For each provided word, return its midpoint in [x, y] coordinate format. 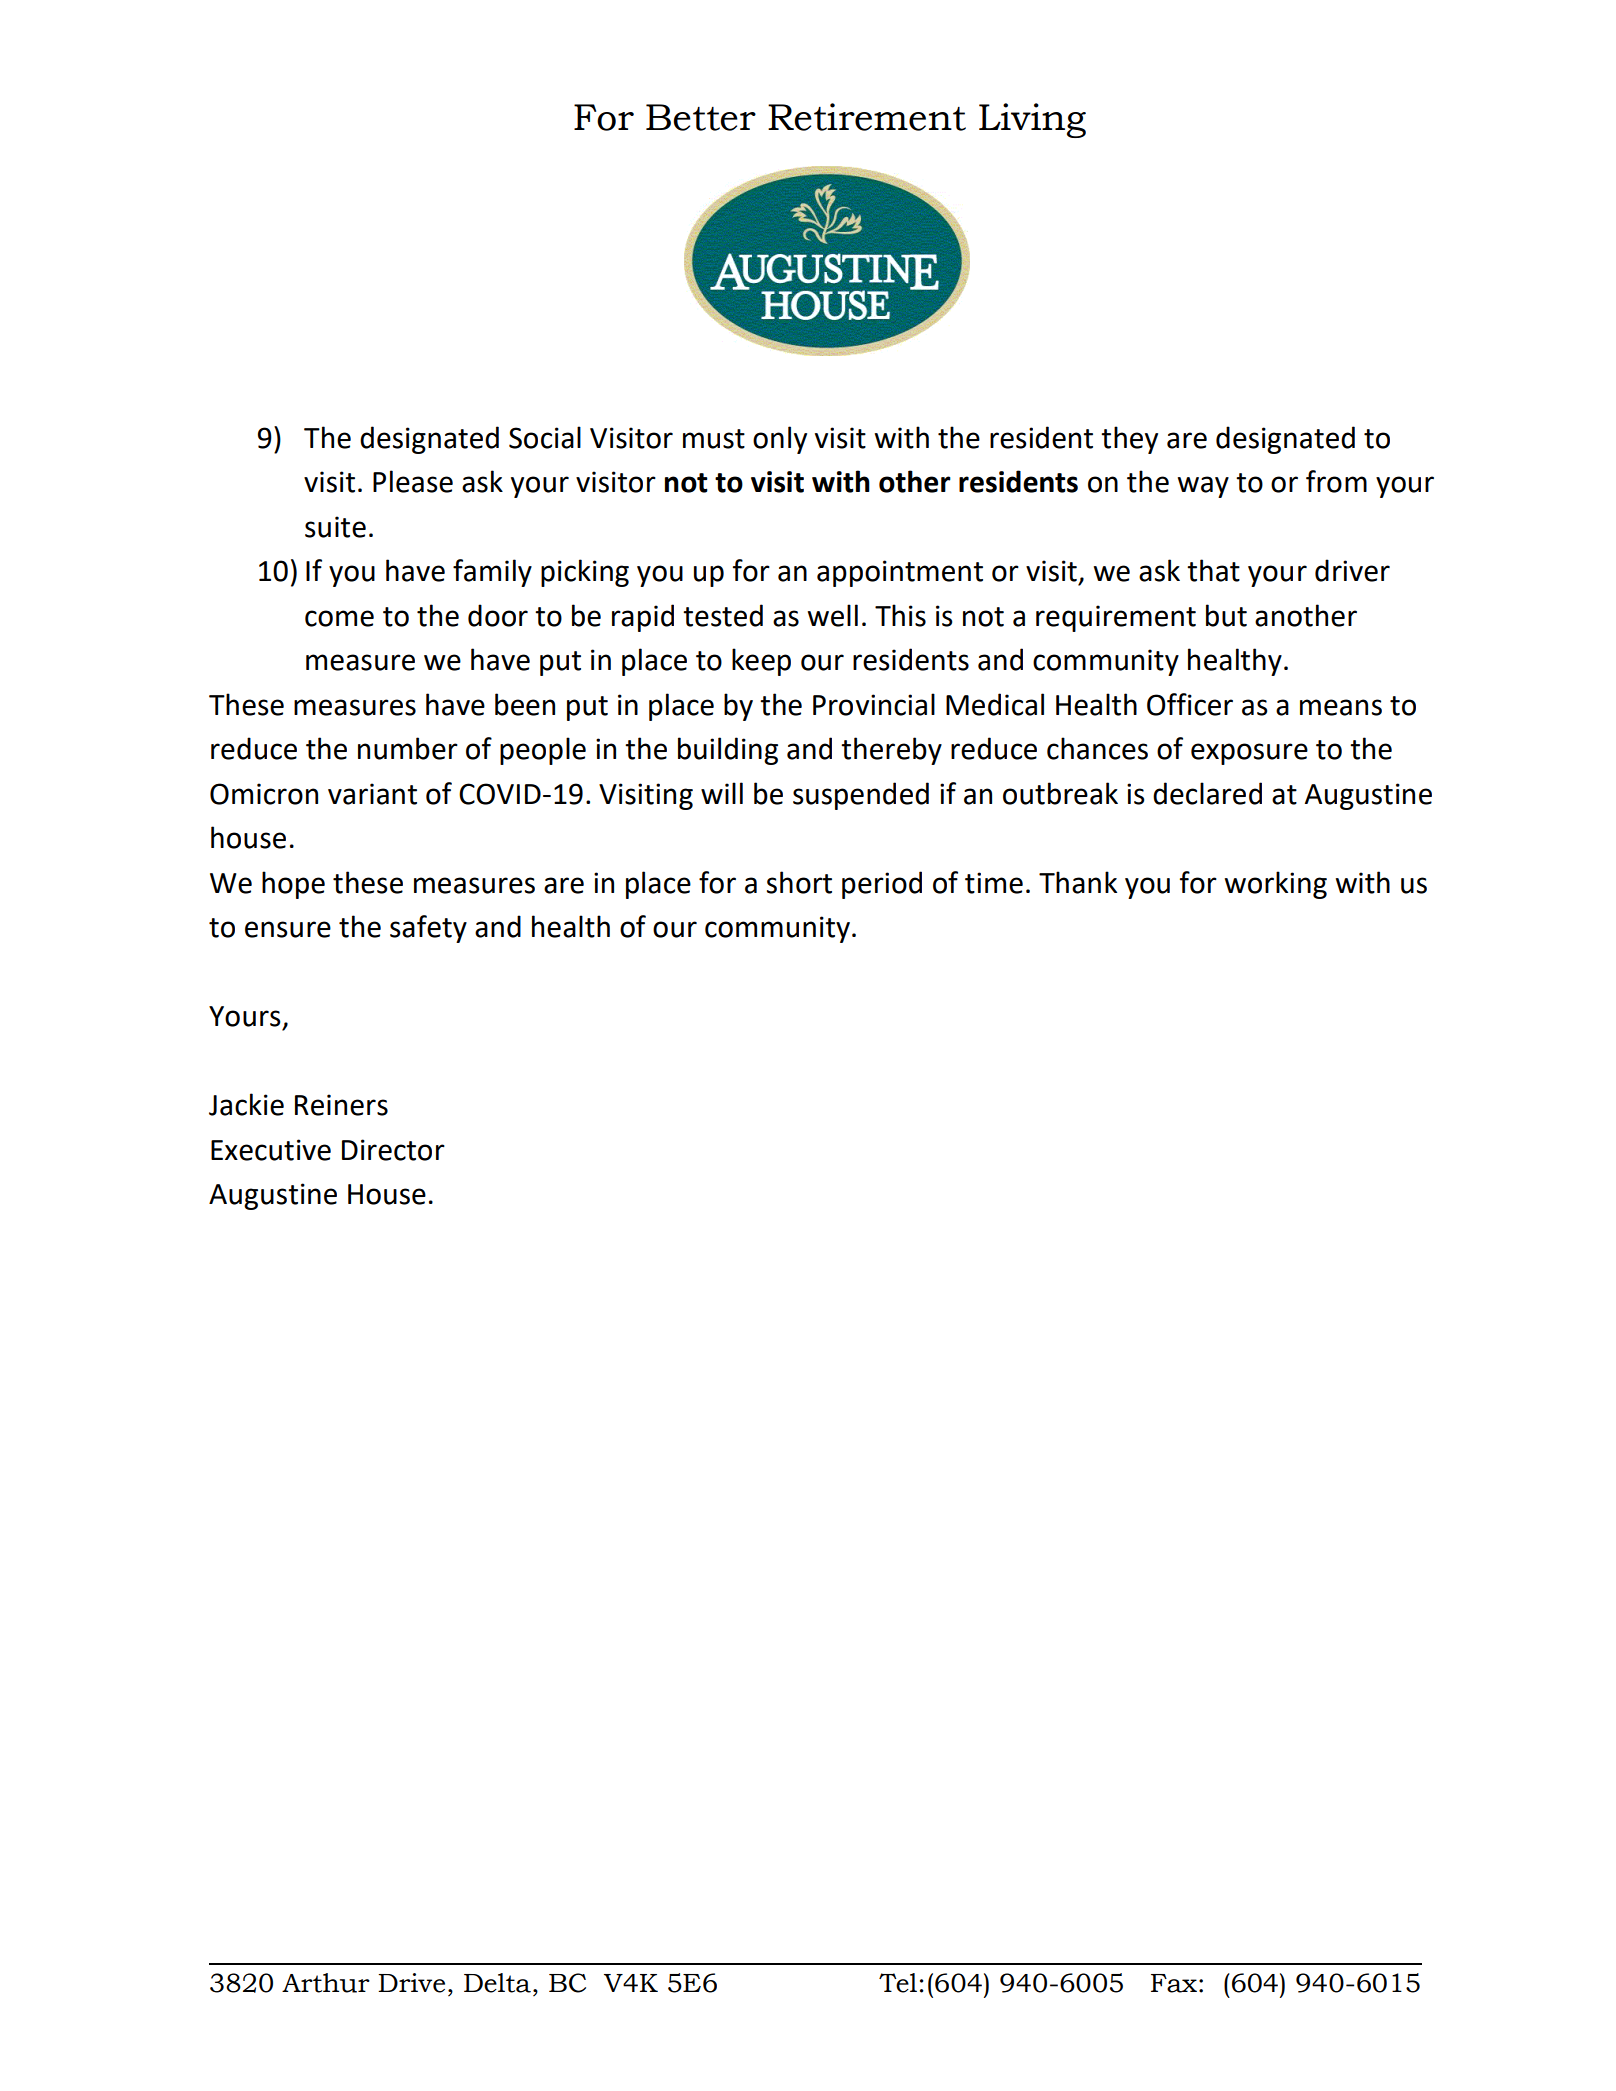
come [339, 618]
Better [701, 117]
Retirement [867, 117]
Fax [1174, 1983]
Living [1032, 120]
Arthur [326, 1983]
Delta [497, 1983]
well [833, 615]
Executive [271, 1150]
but [1226, 615]
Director [393, 1150]
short [799, 882]
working [1276, 885]
